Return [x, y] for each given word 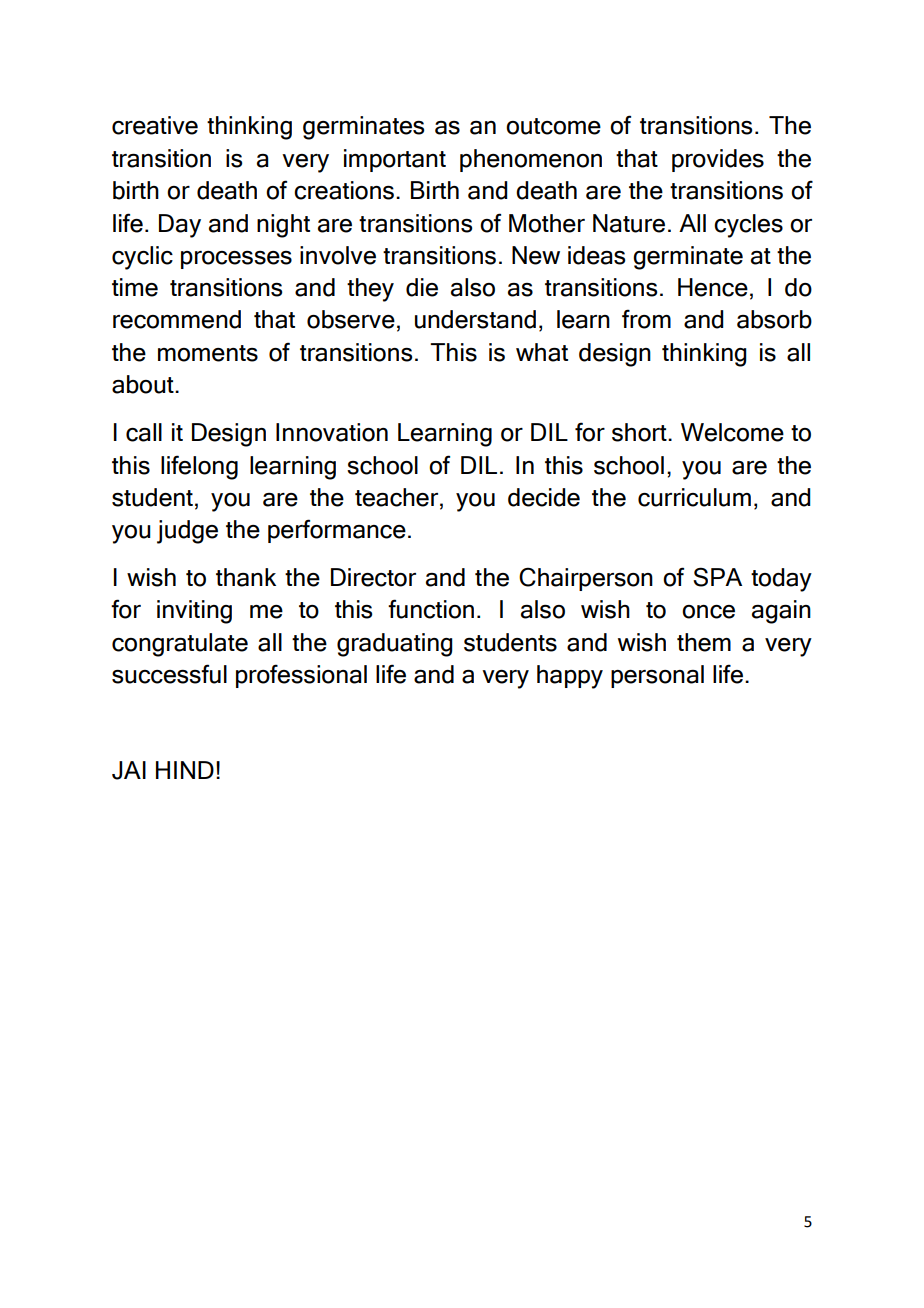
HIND [185, 770]
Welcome [732, 432]
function [431, 609]
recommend [177, 319]
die [422, 287]
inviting [194, 612]
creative [155, 125]
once [708, 612]
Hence [713, 287]
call [144, 432]
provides [718, 160]
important [395, 160]
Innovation [332, 432]
